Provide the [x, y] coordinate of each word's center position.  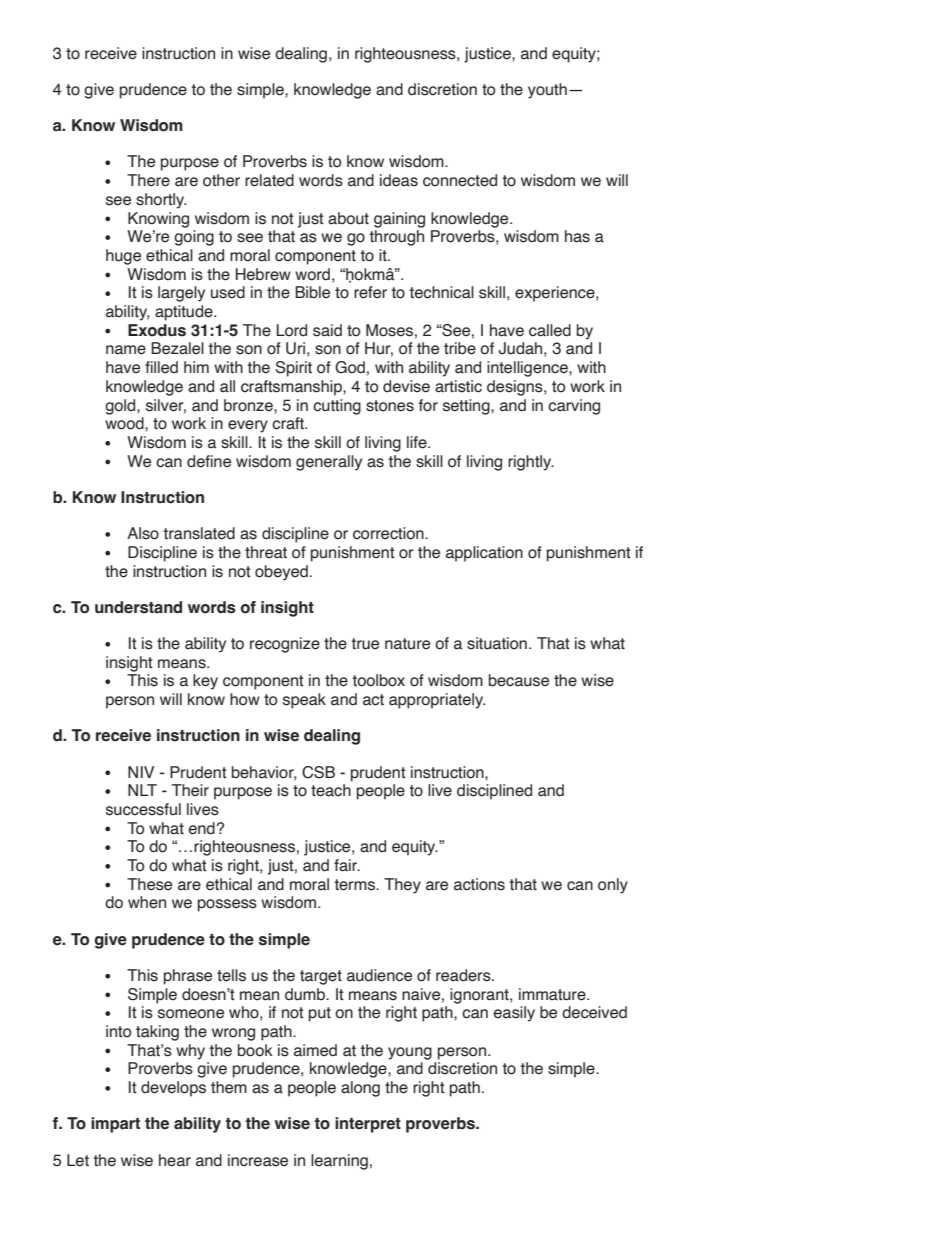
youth [547, 91]
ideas [399, 180]
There [148, 180]
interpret [368, 1125]
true [365, 644]
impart [115, 1125]
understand [138, 607]
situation [497, 643]
